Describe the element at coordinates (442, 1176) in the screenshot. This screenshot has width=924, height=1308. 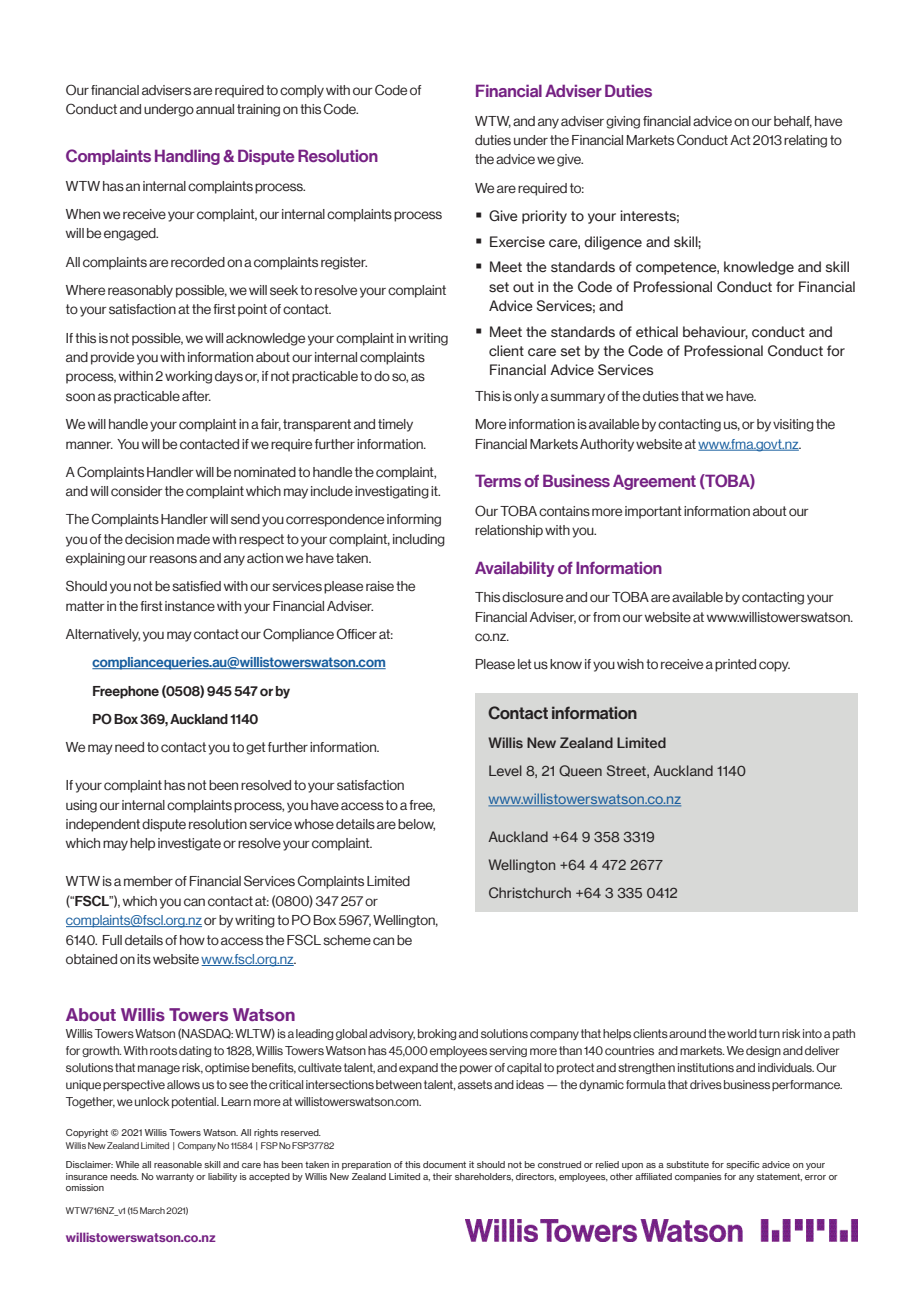
I see `their` at that location.
